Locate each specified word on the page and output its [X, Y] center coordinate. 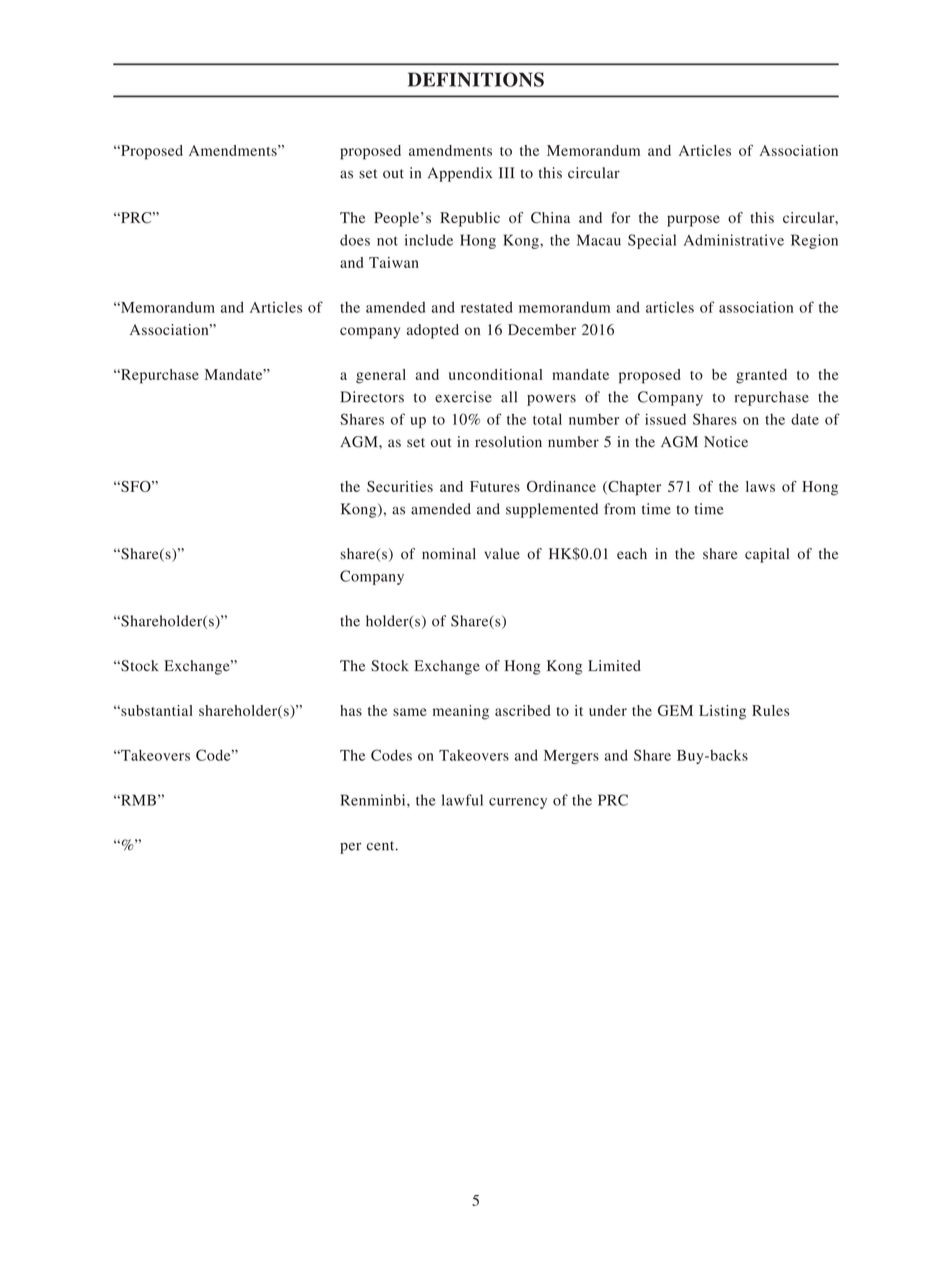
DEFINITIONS [476, 79]
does [355, 240]
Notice [726, 442]
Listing [722, 712]
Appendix [460, 174]
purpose [693, 221]
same [410, 712]
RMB [137, 800]
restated [487, 307]
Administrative [734, 240]
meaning [461, 712]
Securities [400, 486]
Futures [495, 486]
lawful [462, 800]
